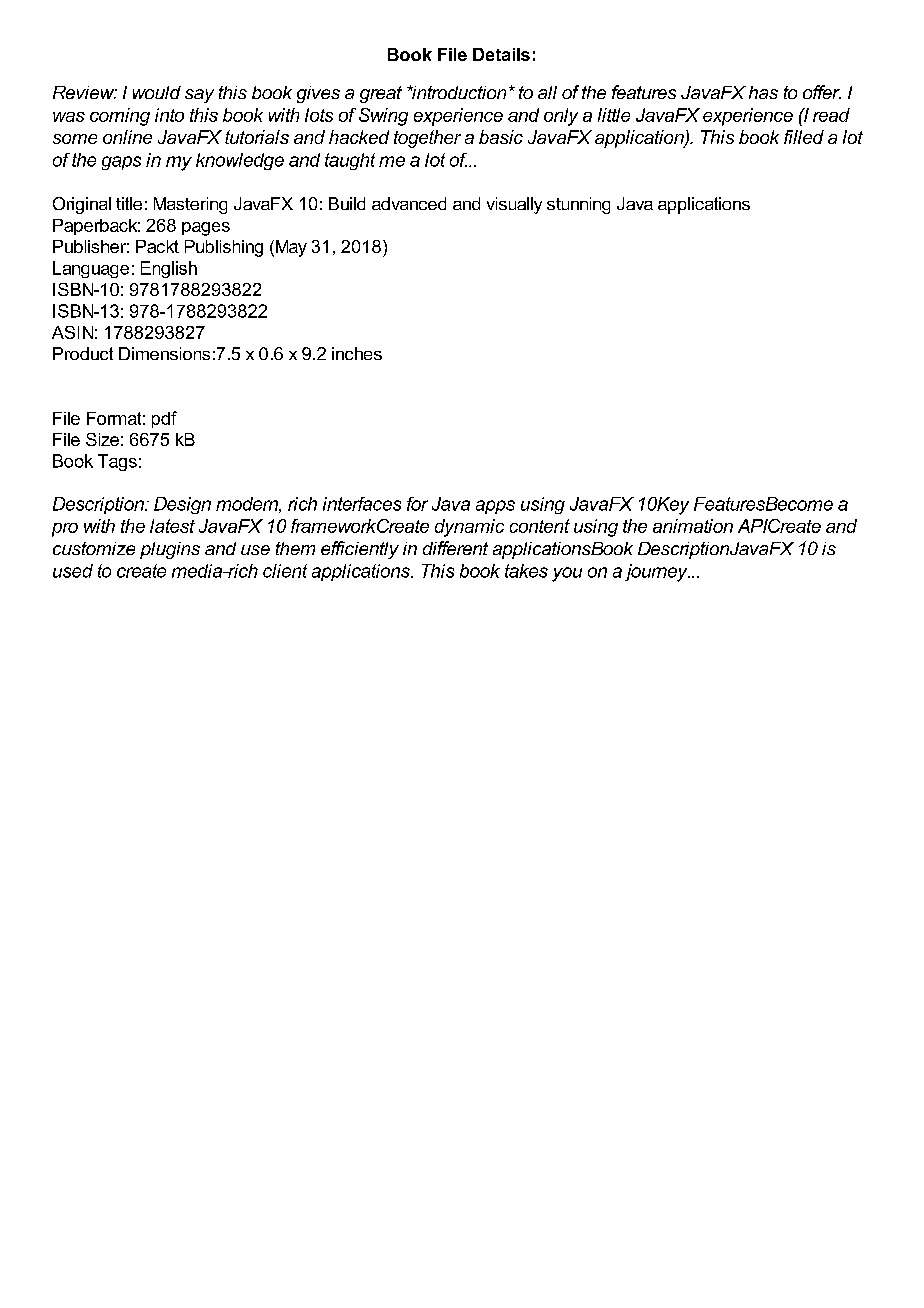 This screenshot has width=924, height=1308. What do you see at coordinates (170, 550) in the screenshot?
I see `plugins` at bounding box center [170, 550].
